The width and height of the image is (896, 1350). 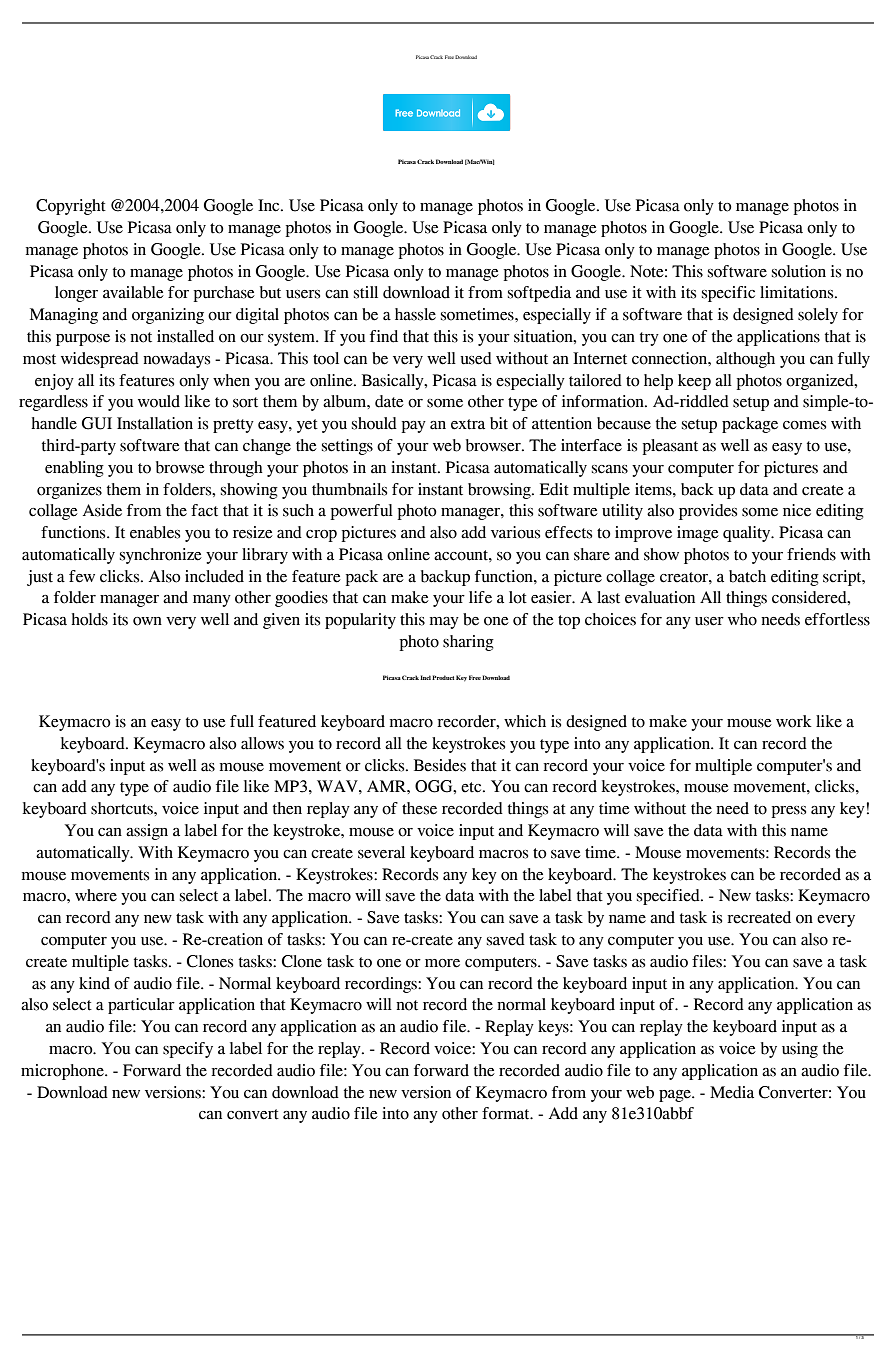 What do you see at coordinates (381, 852) in the image?
I see `several` at bounding box center [381, 852].
